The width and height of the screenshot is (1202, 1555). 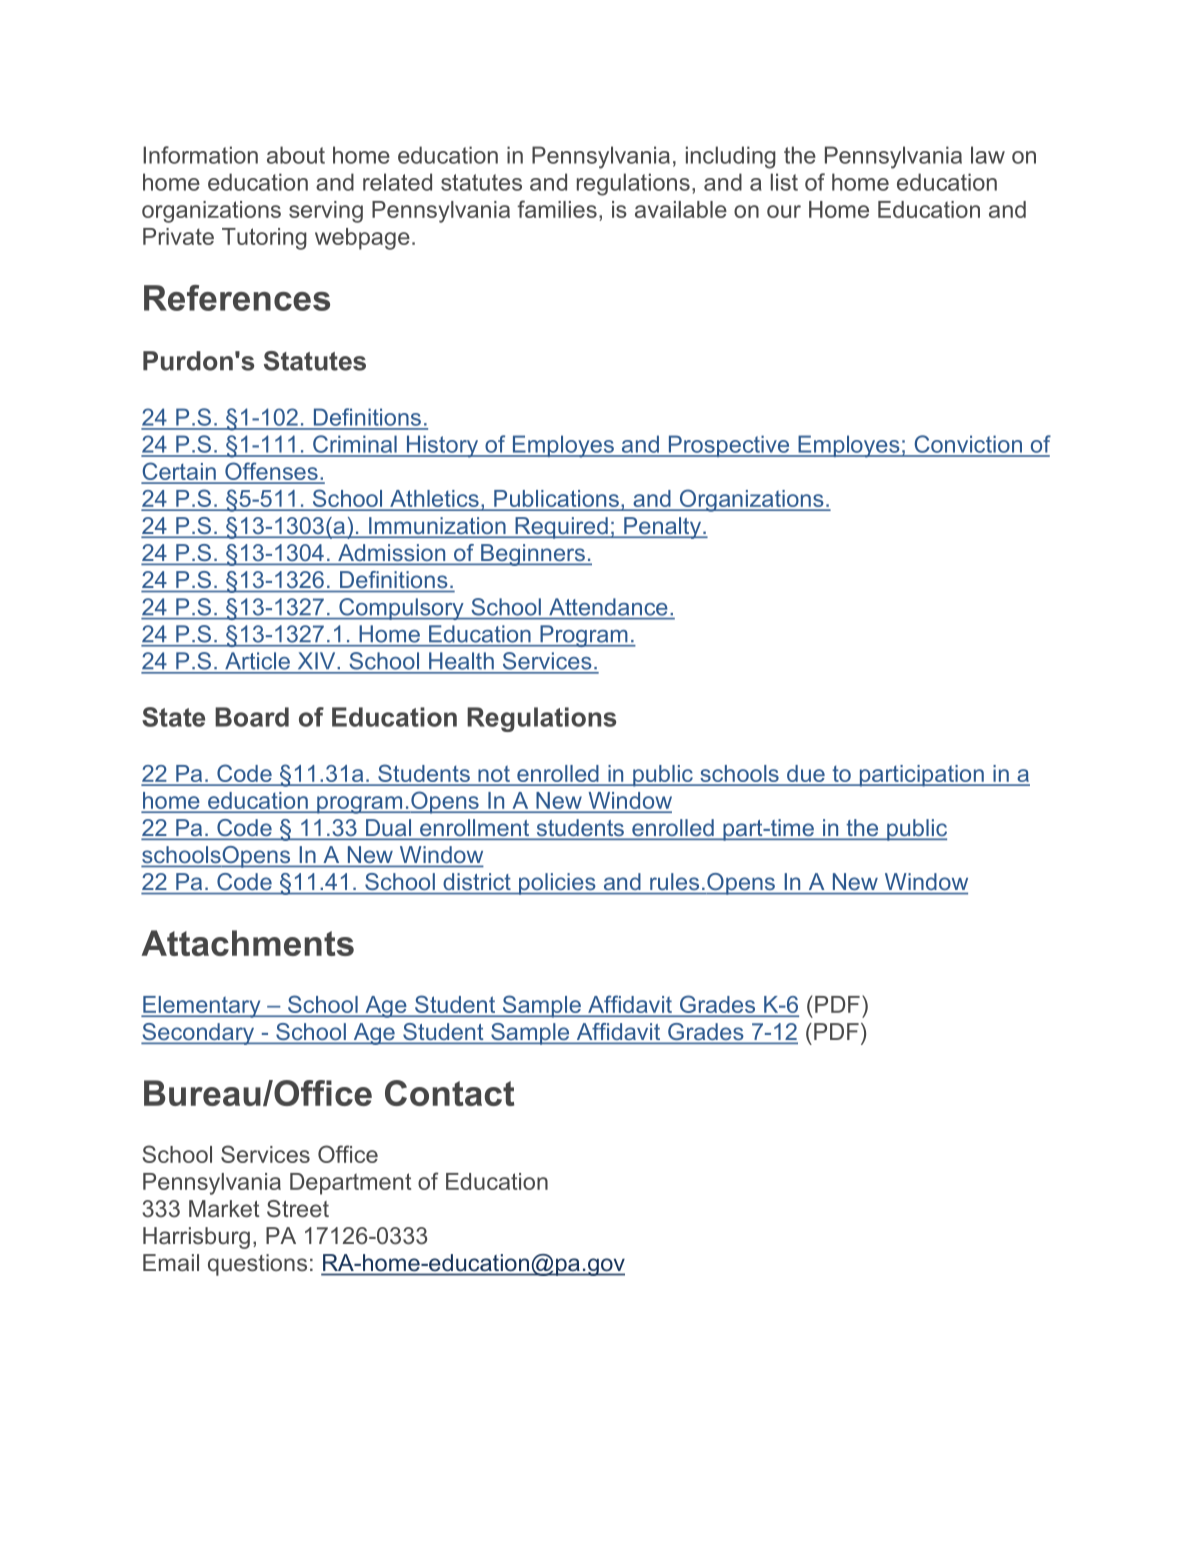 I want to click on Penalty, so click(x=662, y=528).
